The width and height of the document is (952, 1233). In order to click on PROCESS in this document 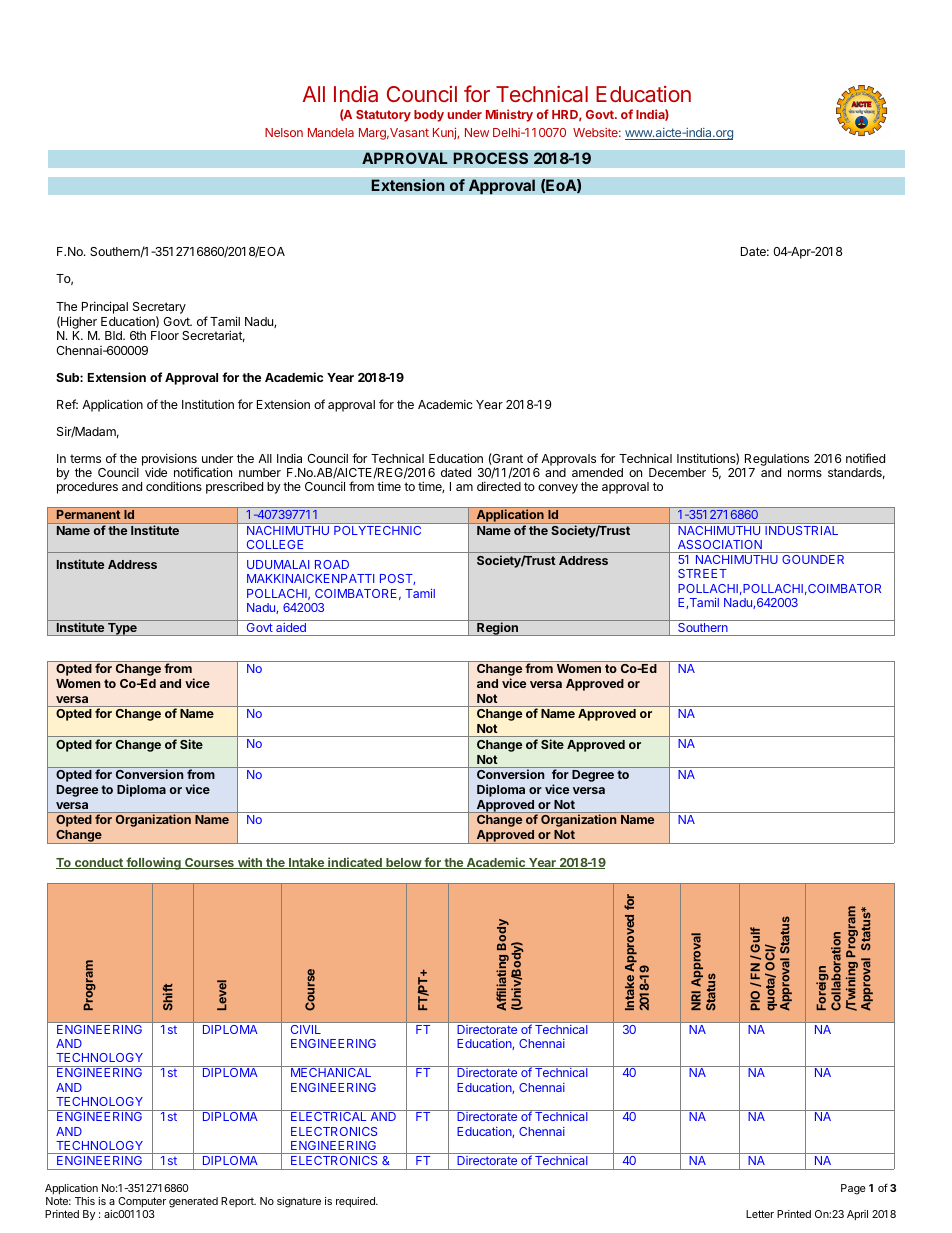, I will do `click(490, 158)`.
